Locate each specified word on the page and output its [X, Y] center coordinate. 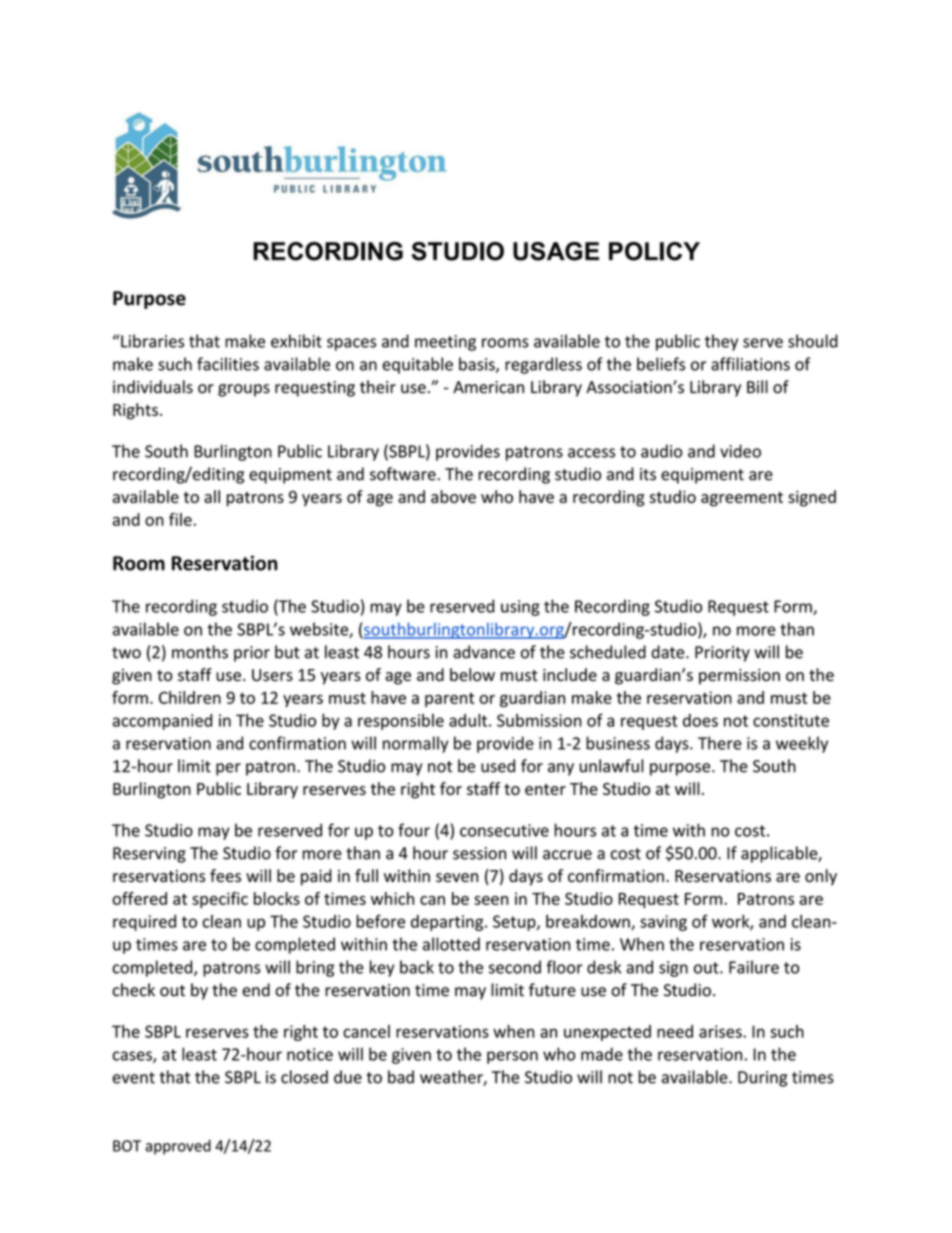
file [180, 519]
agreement [742, 499]
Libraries [151, 341]
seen [491, 900]
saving [663, 923]
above [453, 496]
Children [190, 697]
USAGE [556, 251]
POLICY [654, 251]
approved [178, 1147]
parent [449, 700]
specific [220, 900]
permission [739, 677]
